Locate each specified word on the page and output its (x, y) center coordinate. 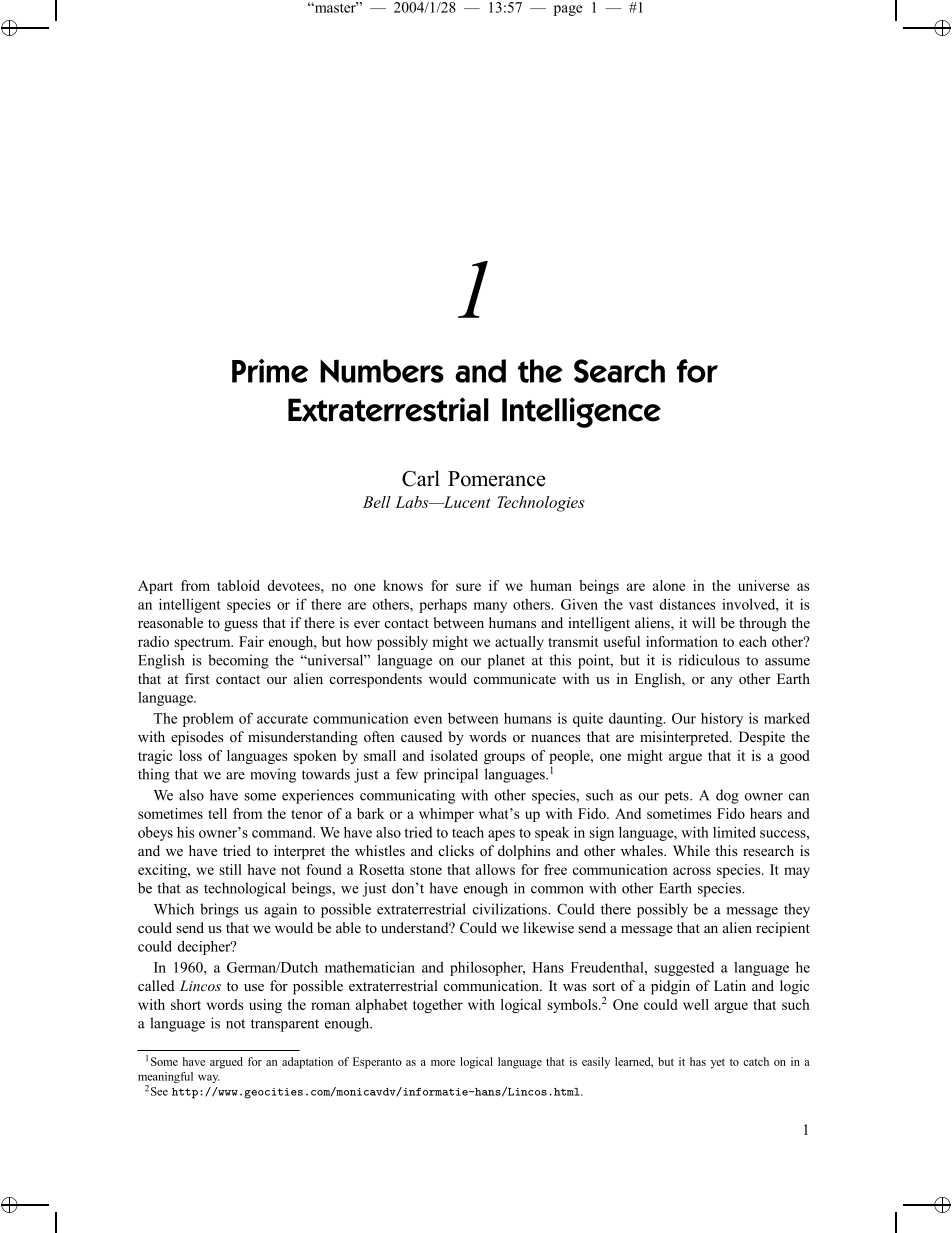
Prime (270, 371)
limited (734, 832)
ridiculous (709, 660)
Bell (377, 502)
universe (764, 585)
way (209, 1078)
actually (519, 643)
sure (468, 587)
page (568, 10)
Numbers (382, 371)
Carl (421, 478)
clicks (456, 850)
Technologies (541, 504)
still (230, 869)
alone (669, 585)
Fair (251, 641)
